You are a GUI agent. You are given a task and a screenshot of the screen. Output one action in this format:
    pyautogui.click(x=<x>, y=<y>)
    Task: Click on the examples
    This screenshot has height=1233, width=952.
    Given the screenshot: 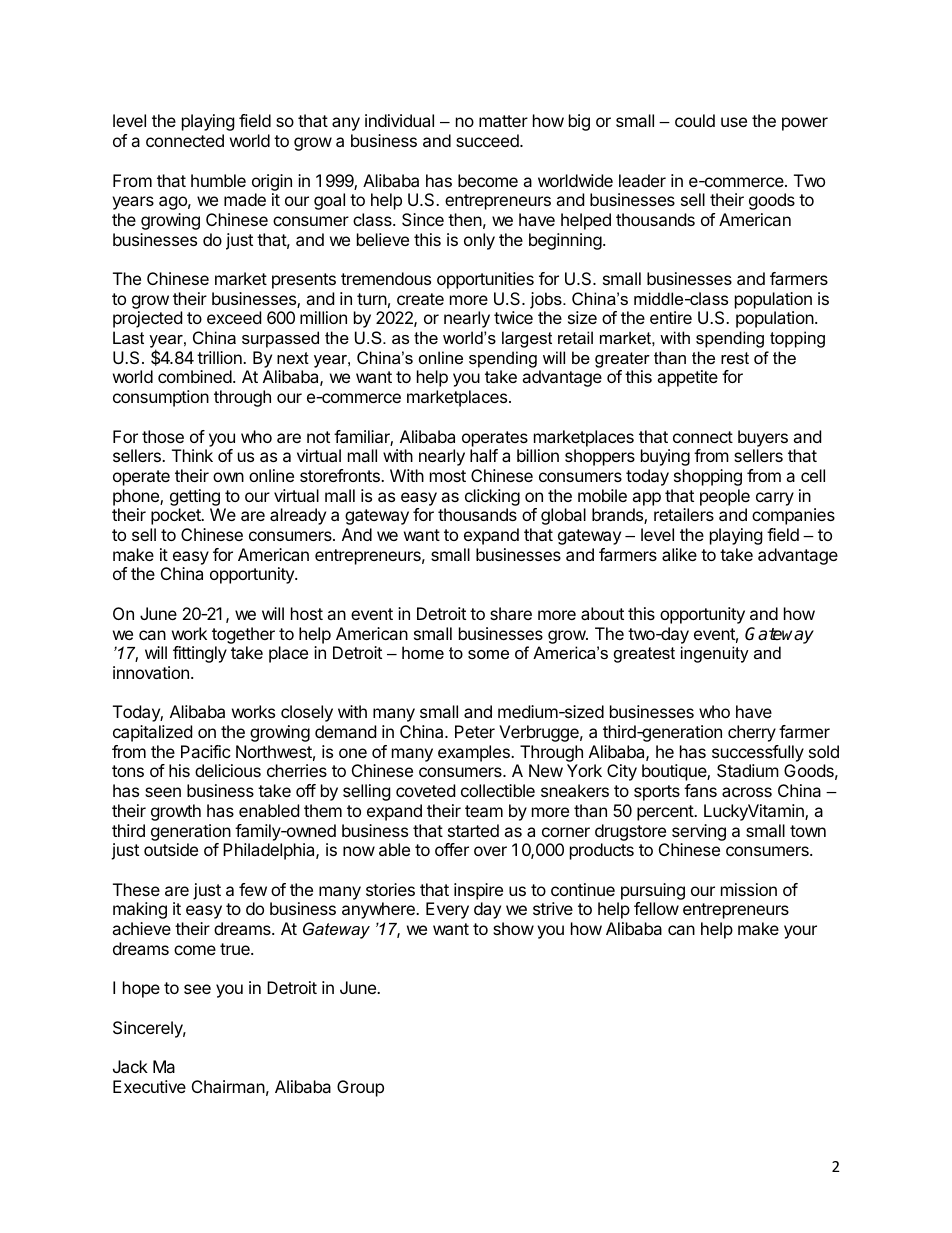 What is the action you would take?
    pyautogui.click(x=475, y=753)
